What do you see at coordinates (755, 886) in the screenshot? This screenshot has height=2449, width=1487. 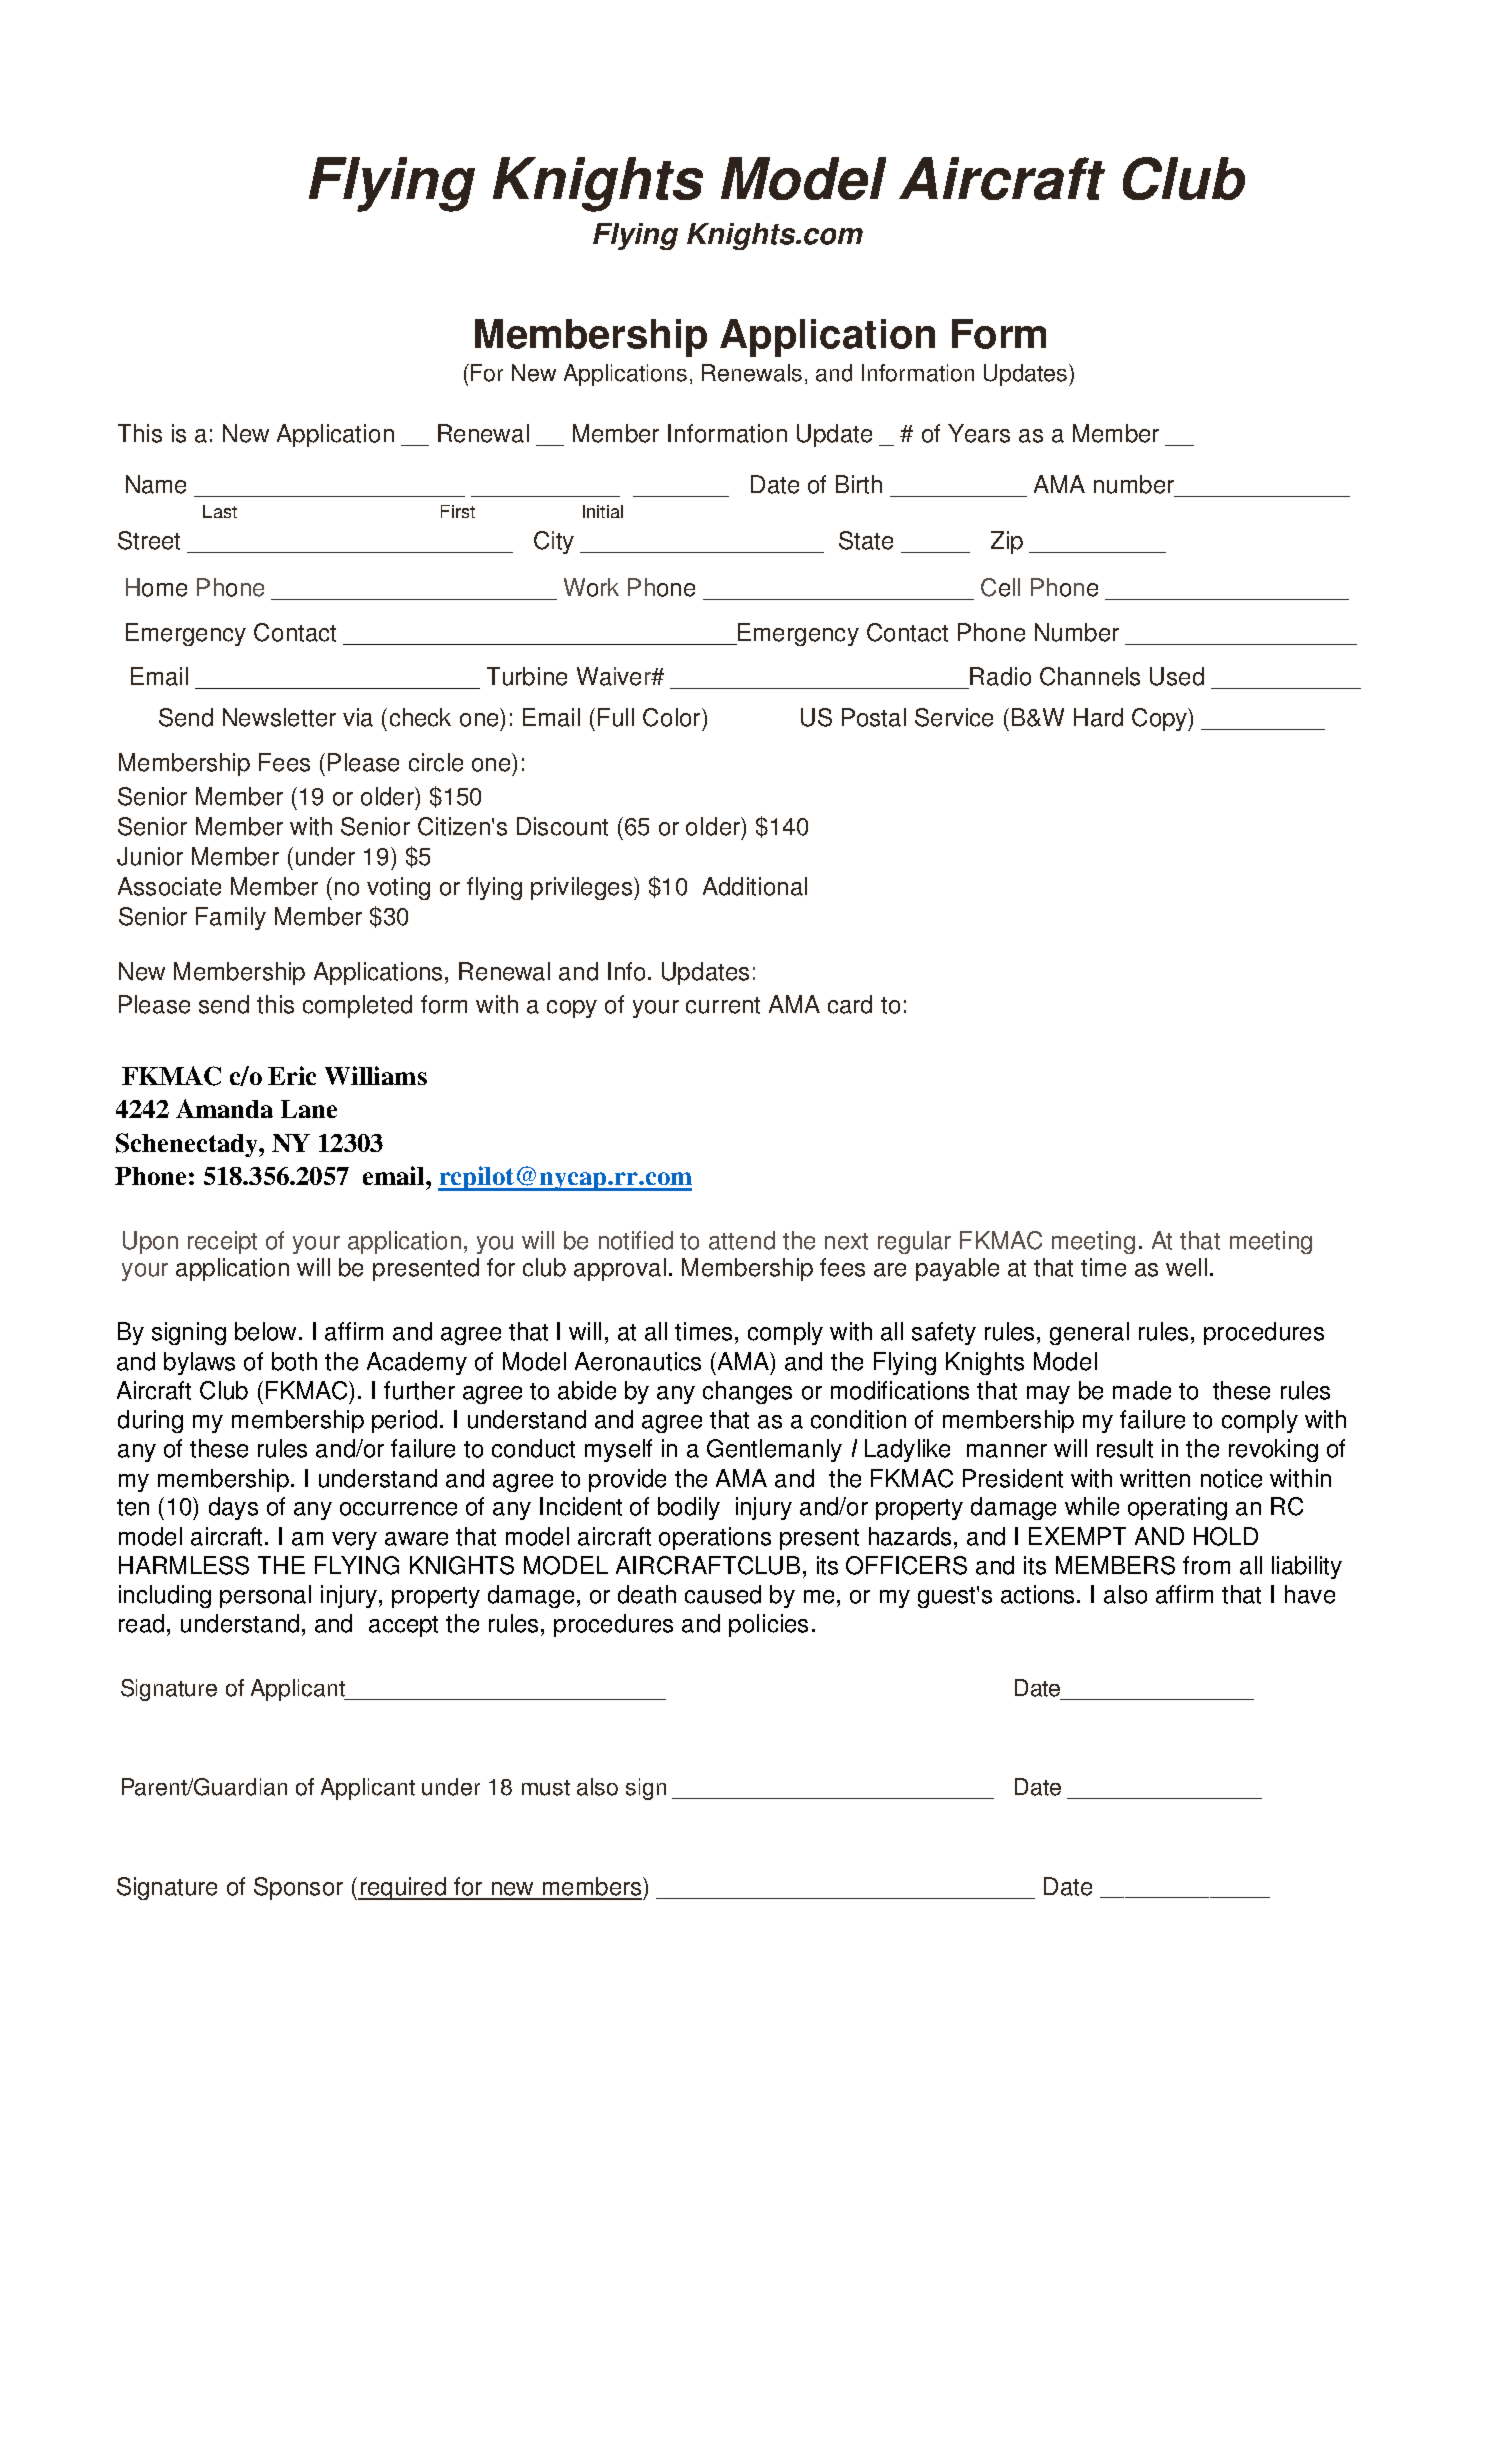 I see `Additional` at bounding box center [755, 886].
